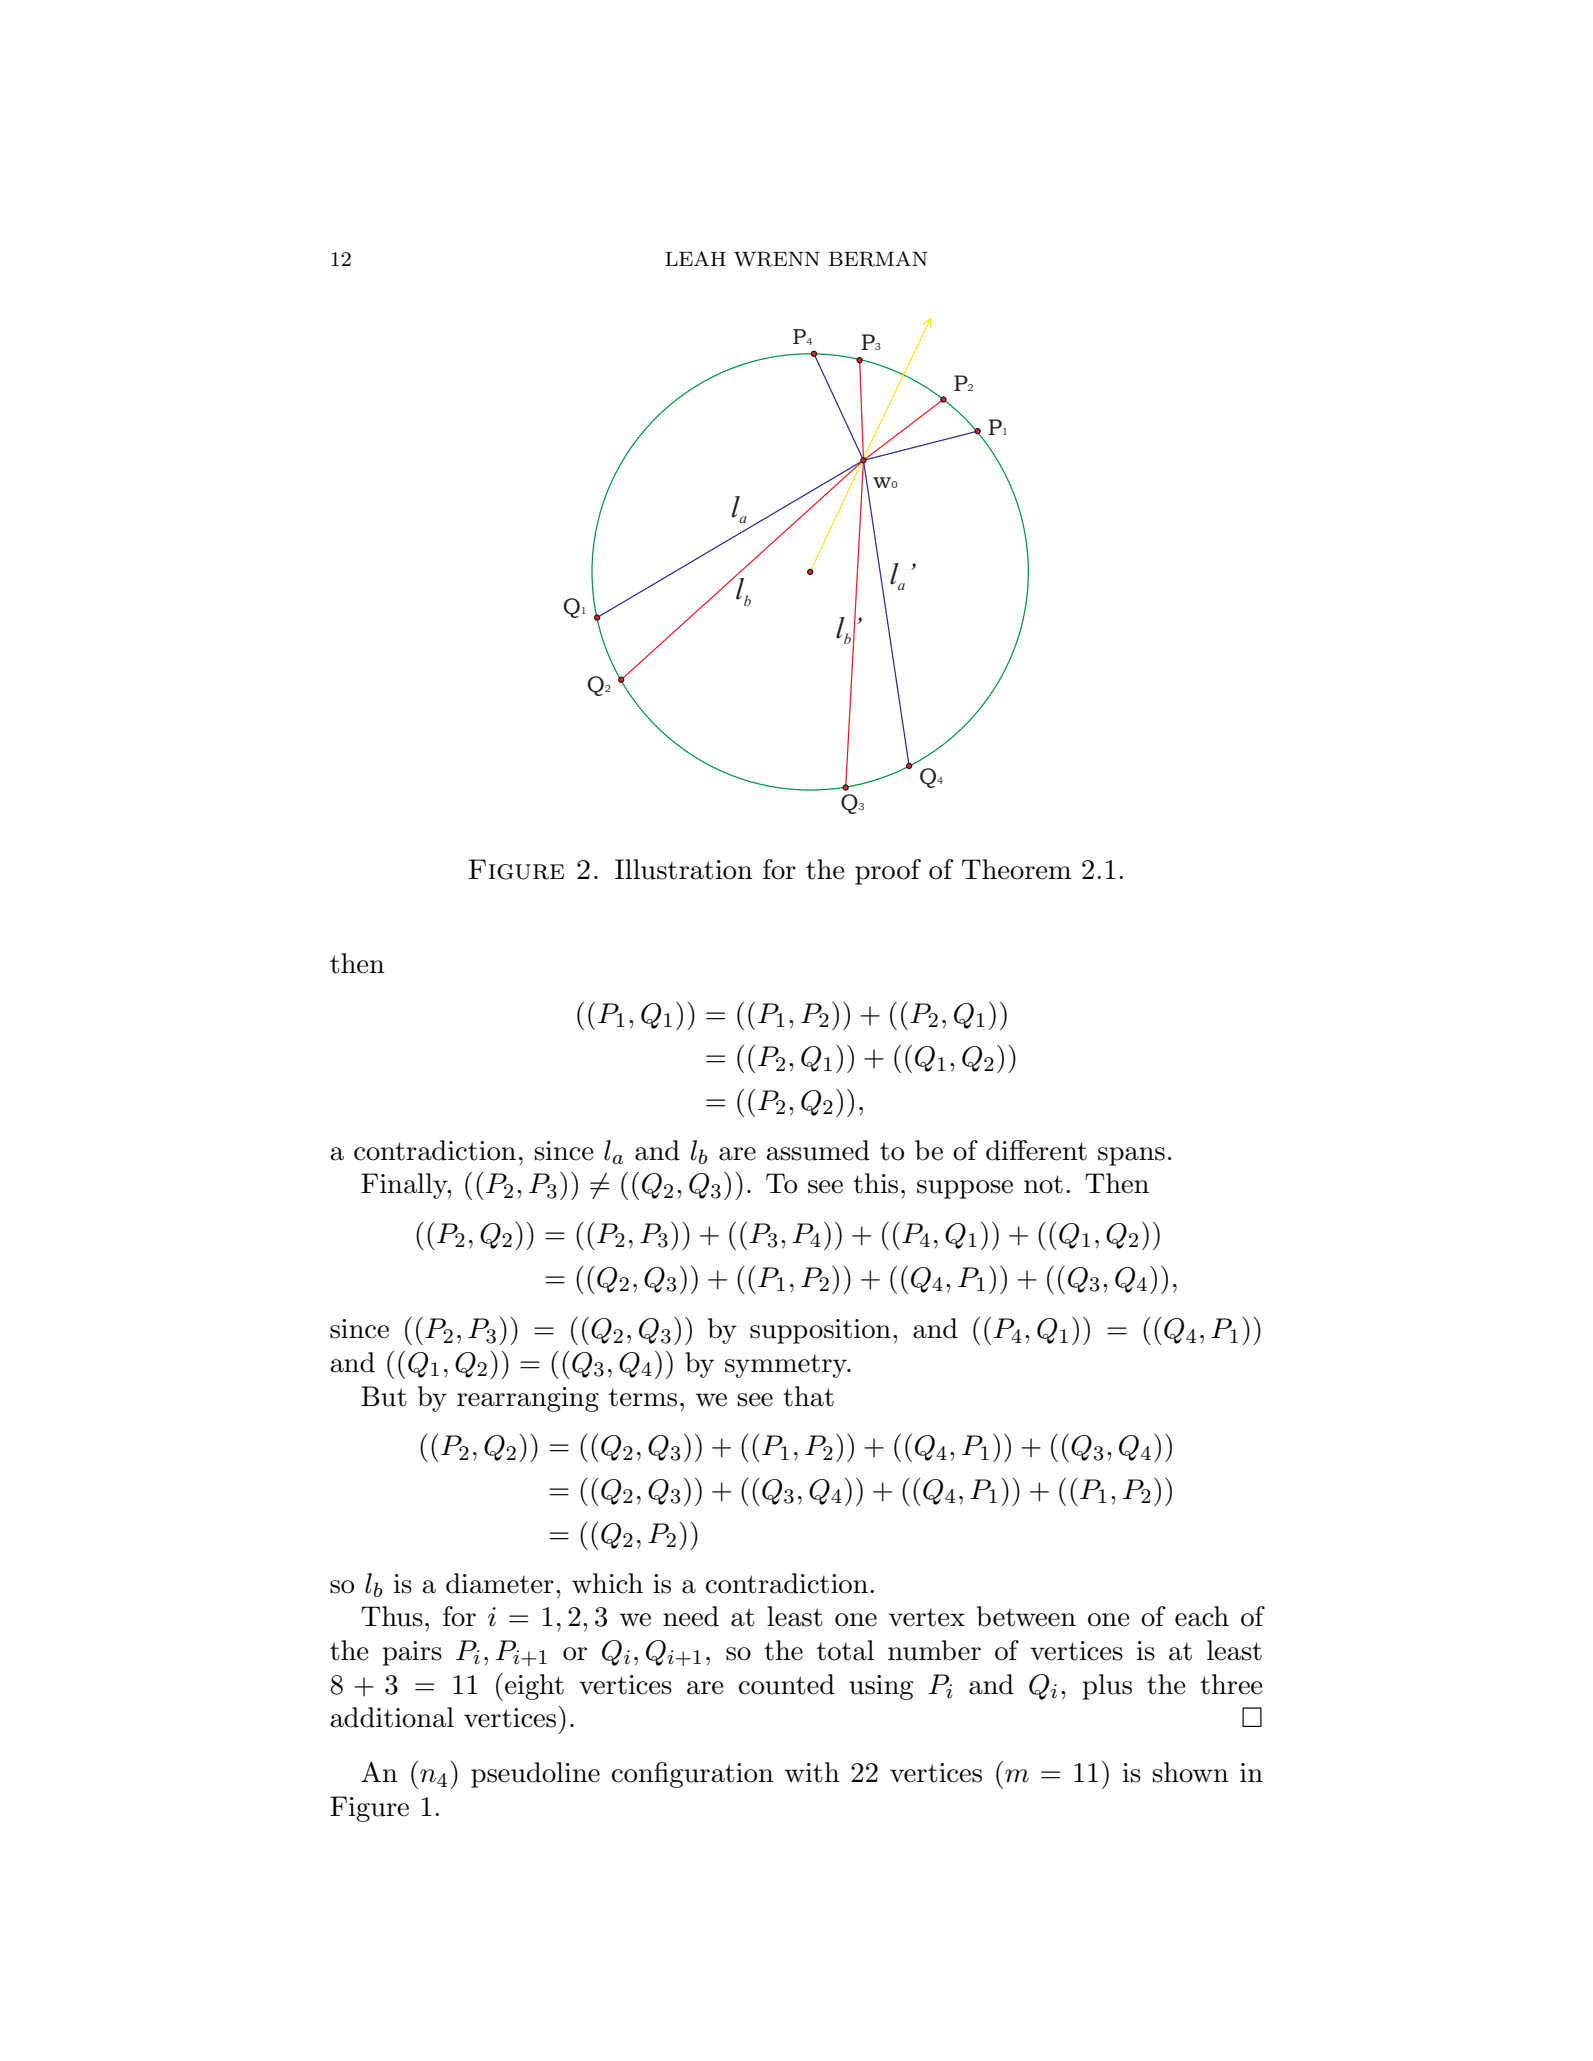 This screenshot has width=1593, height=2061. Describe the element at coordinates (684, 869) in the screenshot. I see `Illustration` at that location.
